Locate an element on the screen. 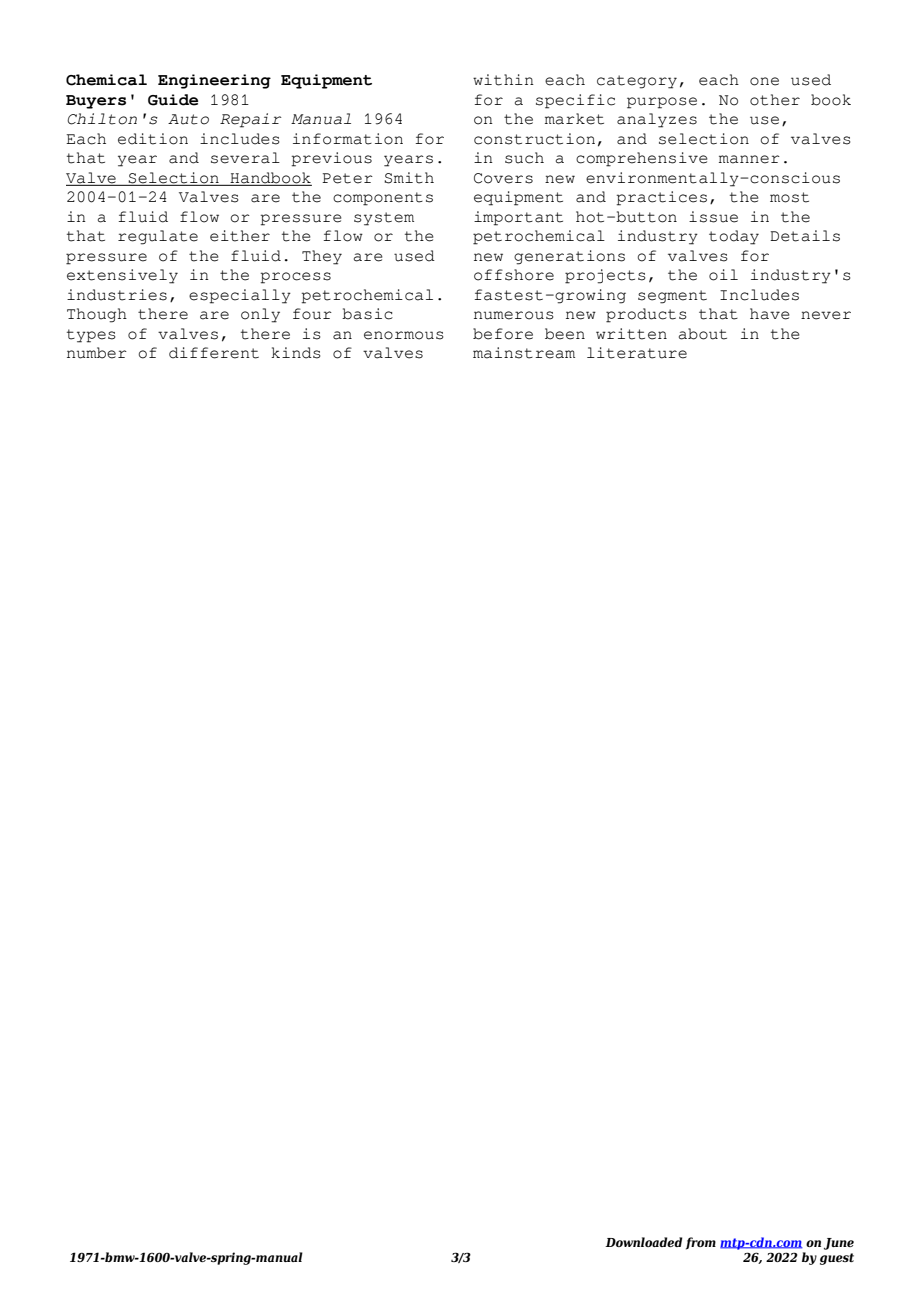 The height and width of the screenshot is (1308, 924). literature is located at coordinates (637, 353).
